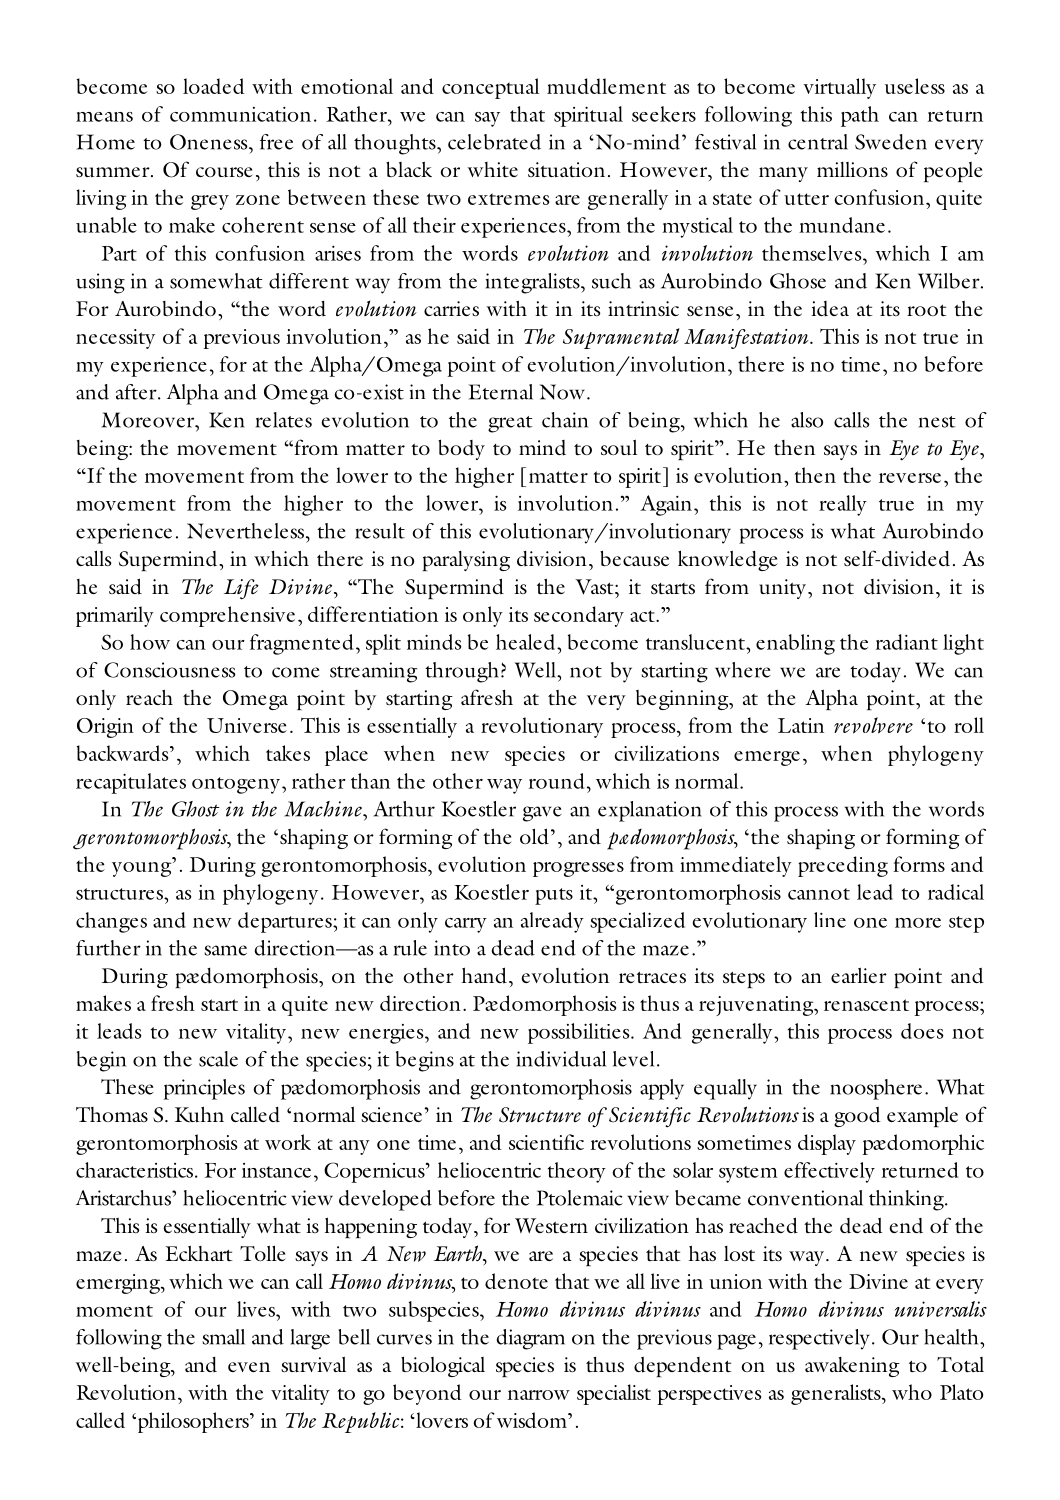 The height and width of the page is (1500, 1060). What do you see at coordinates (249, 1367) in the page?
I see `even` at bounding box center [249, 1367].
